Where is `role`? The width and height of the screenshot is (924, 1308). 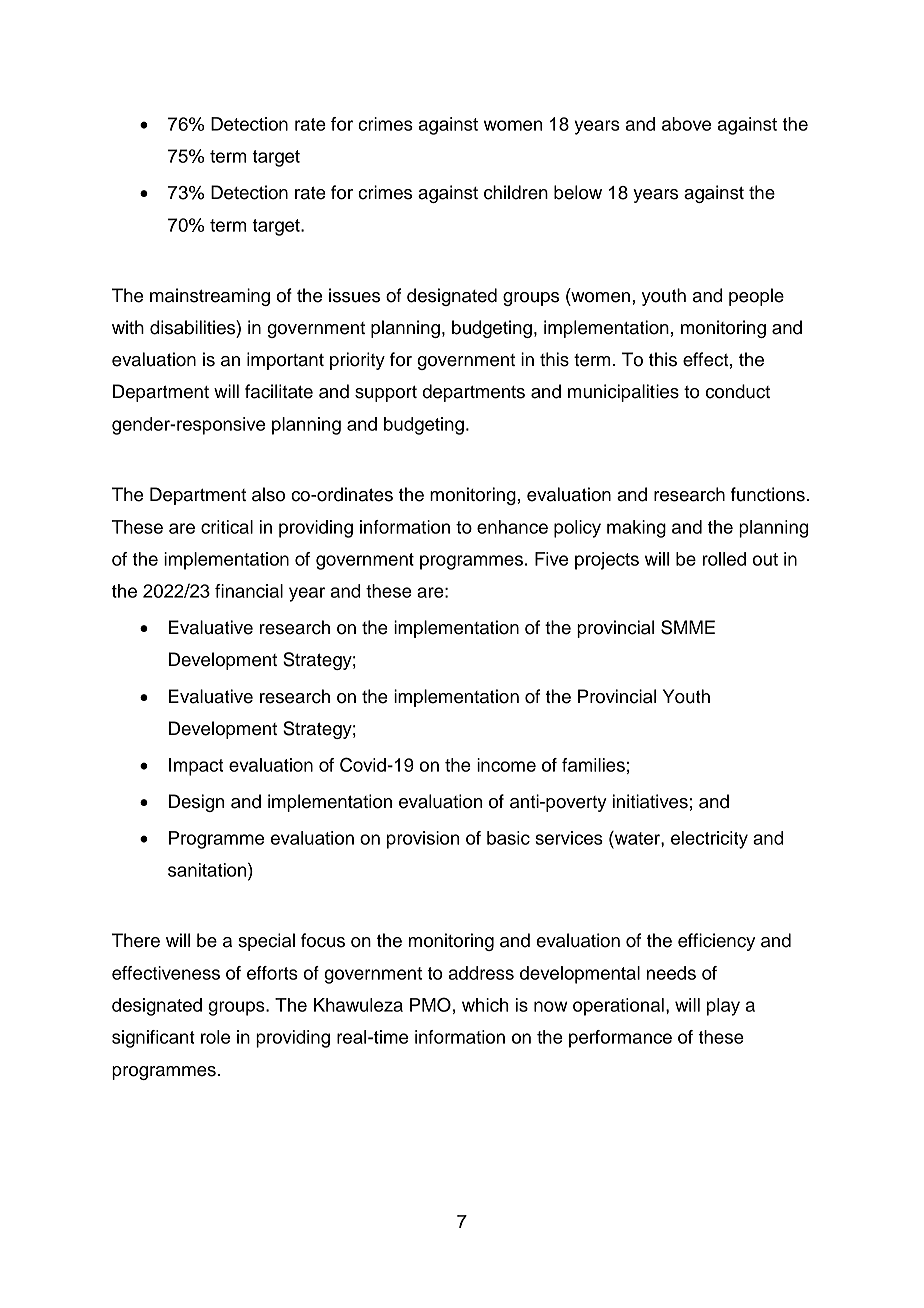 role is located at coordinates (215, 1037).
